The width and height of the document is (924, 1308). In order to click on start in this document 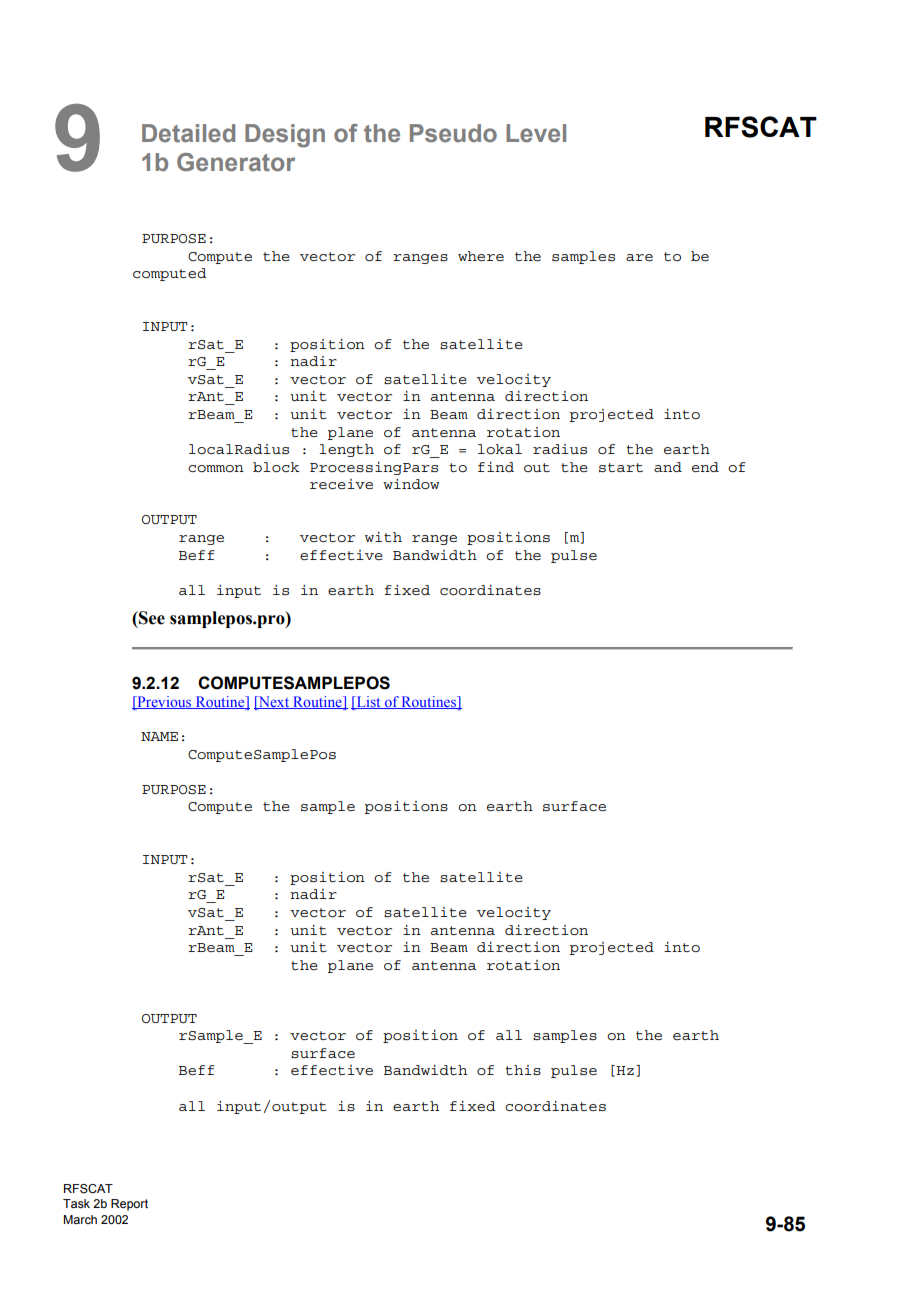, I will do `click(621, 467)`.
